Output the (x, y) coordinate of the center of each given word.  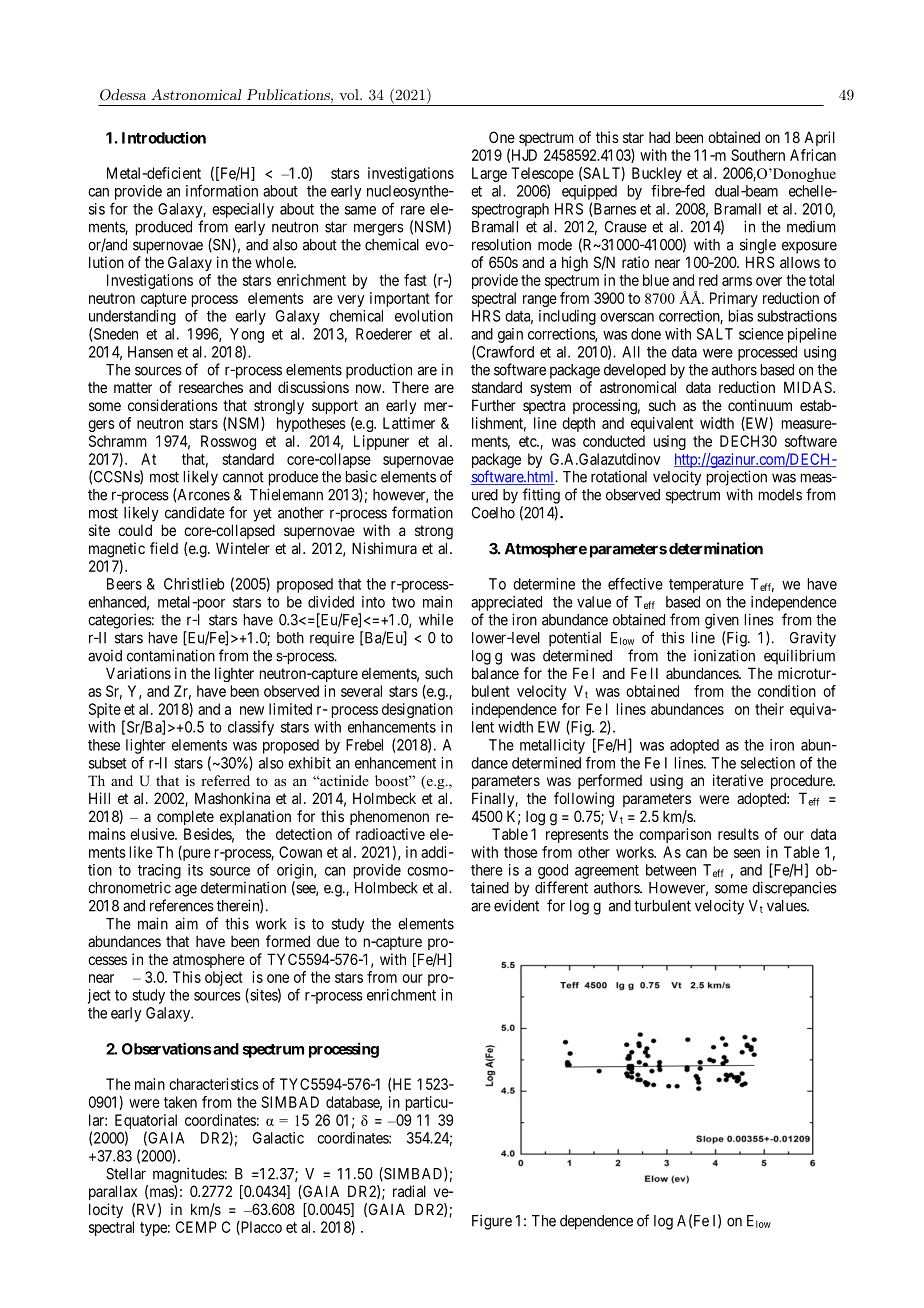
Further (494, 405)
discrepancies (794, 889)
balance (495, 673)
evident (516, 905)
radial (409, 1191)
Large (489, 174)
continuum (760, 405)
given (722, 621)
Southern (758, 155)
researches (211, 387)
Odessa (123, 95)
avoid (105, 656)
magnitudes (189, 1175)
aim (186, 923)
